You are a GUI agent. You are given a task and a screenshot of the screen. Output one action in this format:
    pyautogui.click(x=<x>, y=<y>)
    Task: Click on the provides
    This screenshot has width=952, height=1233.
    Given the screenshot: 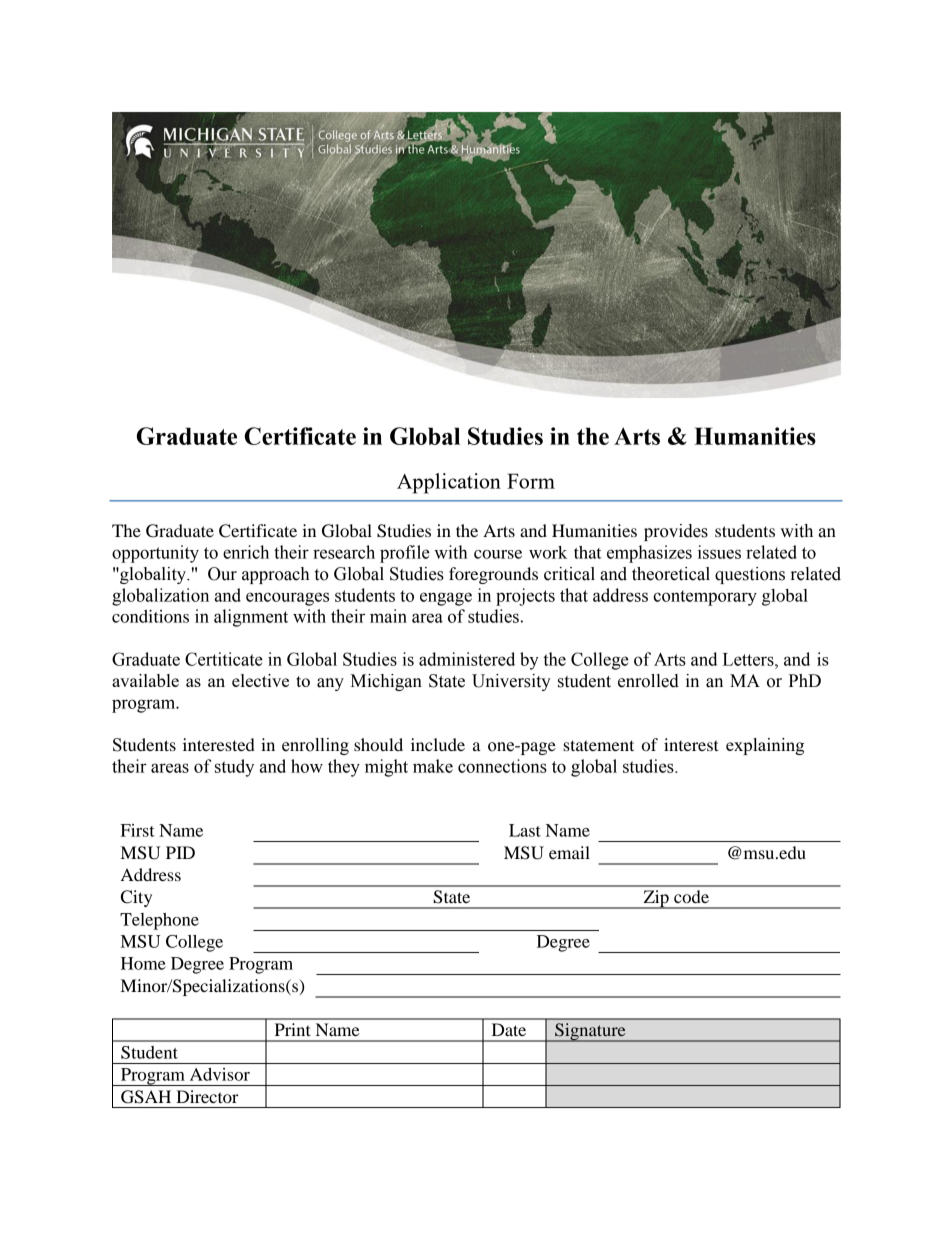 What is the action you would take?
    pyautogui.click(x=676, y=532)
